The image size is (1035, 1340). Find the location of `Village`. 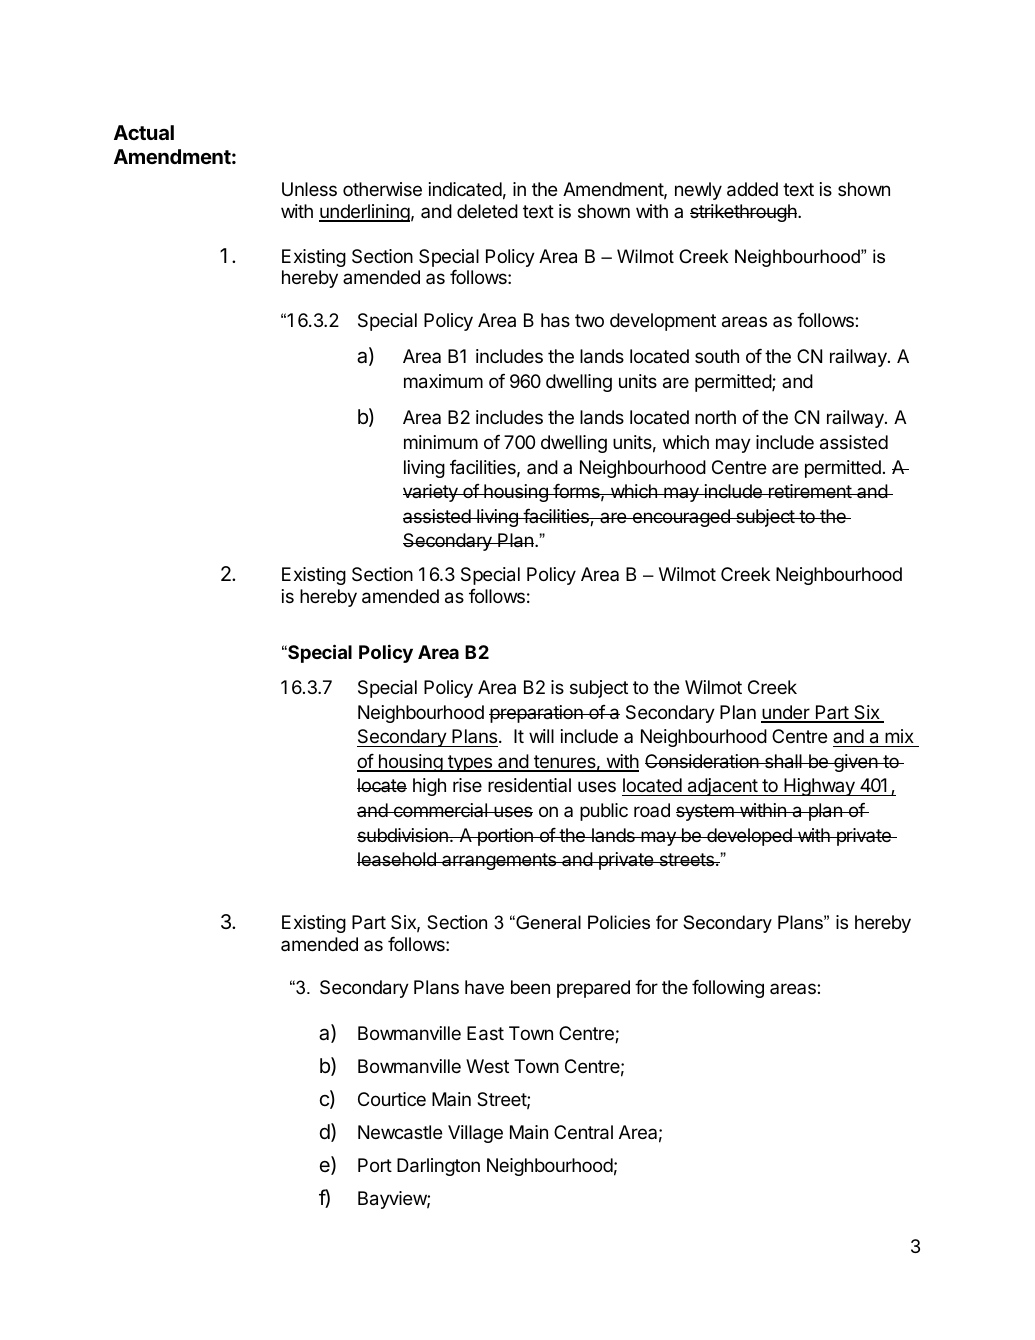

Village is located at coordinates (475, 1134).
